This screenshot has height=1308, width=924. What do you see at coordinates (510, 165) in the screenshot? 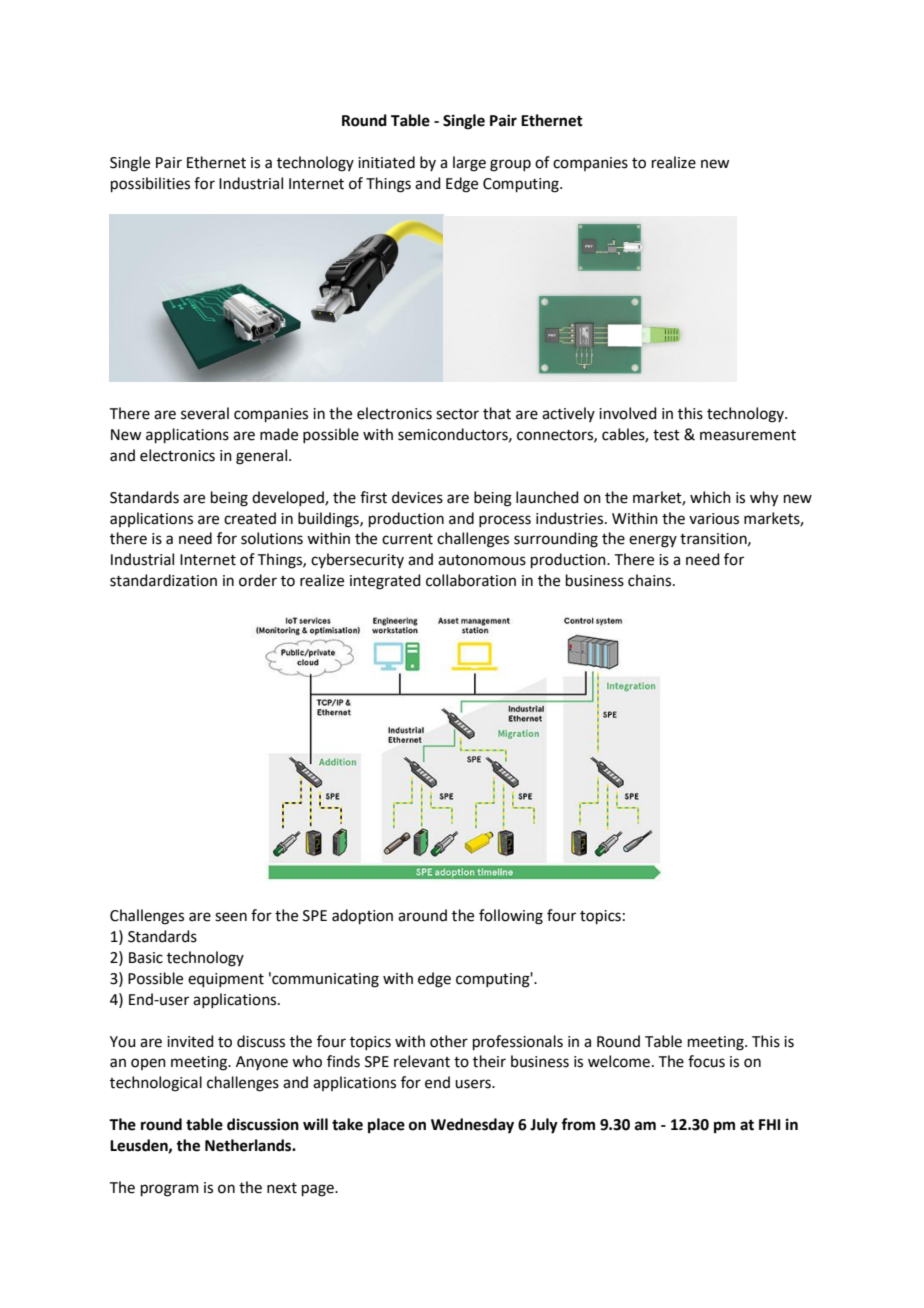
I see `group` at bounding box center [510, 165].
